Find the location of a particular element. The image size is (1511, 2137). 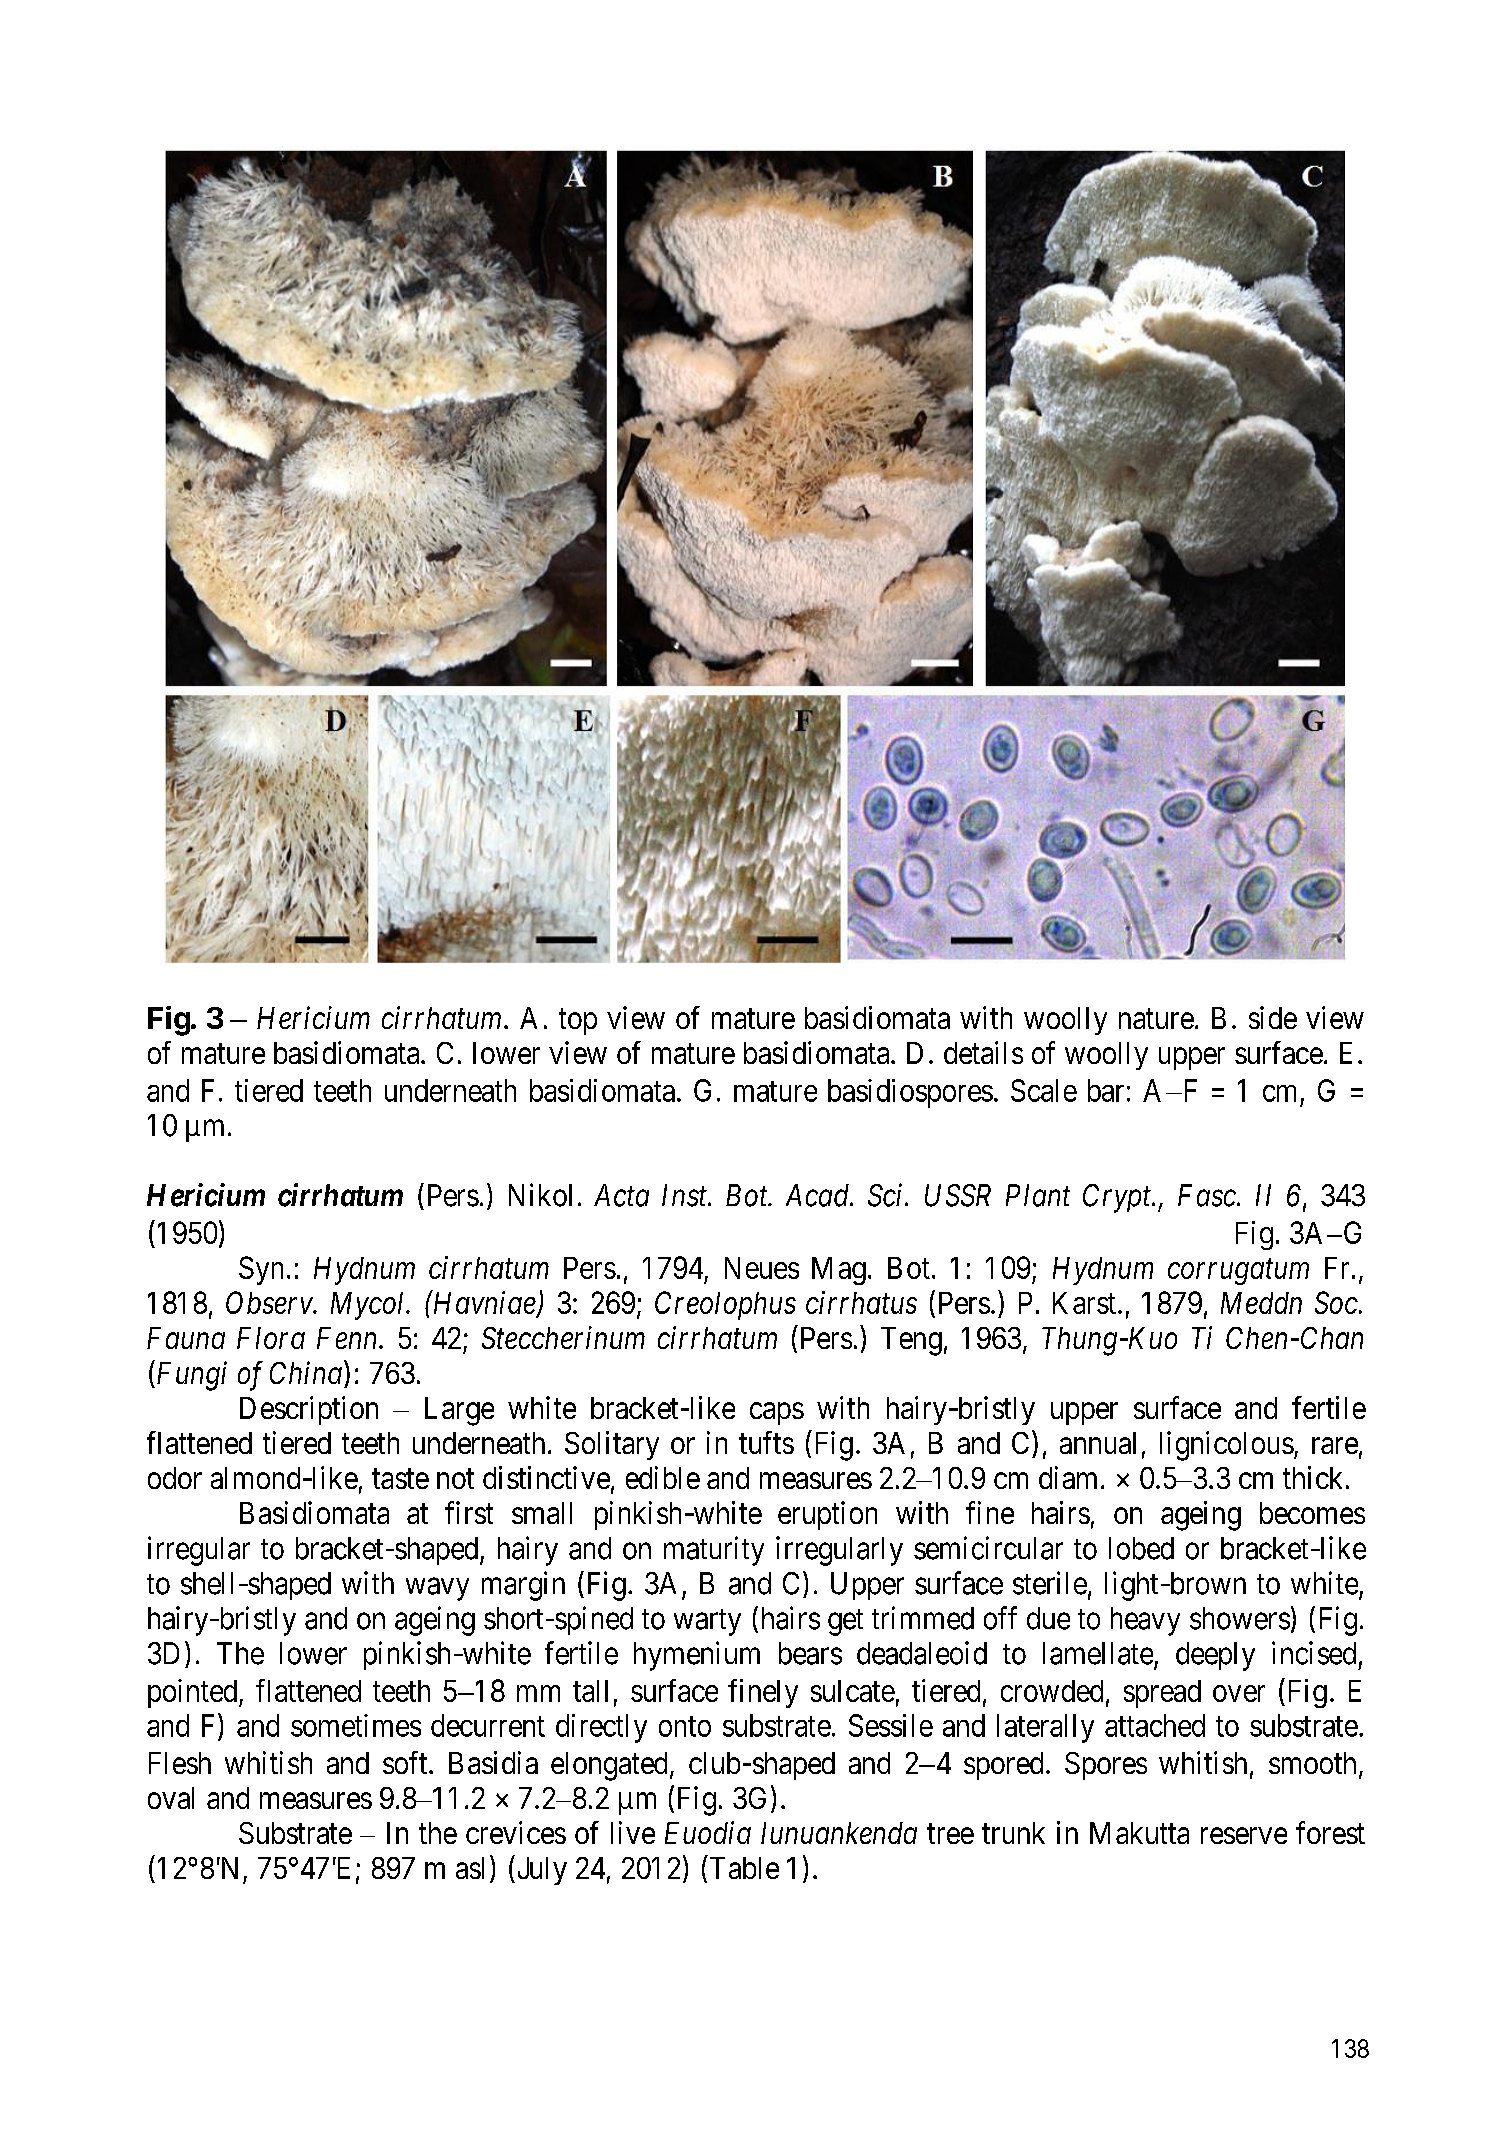

deeply is located at coordinates (1215, 1656).
